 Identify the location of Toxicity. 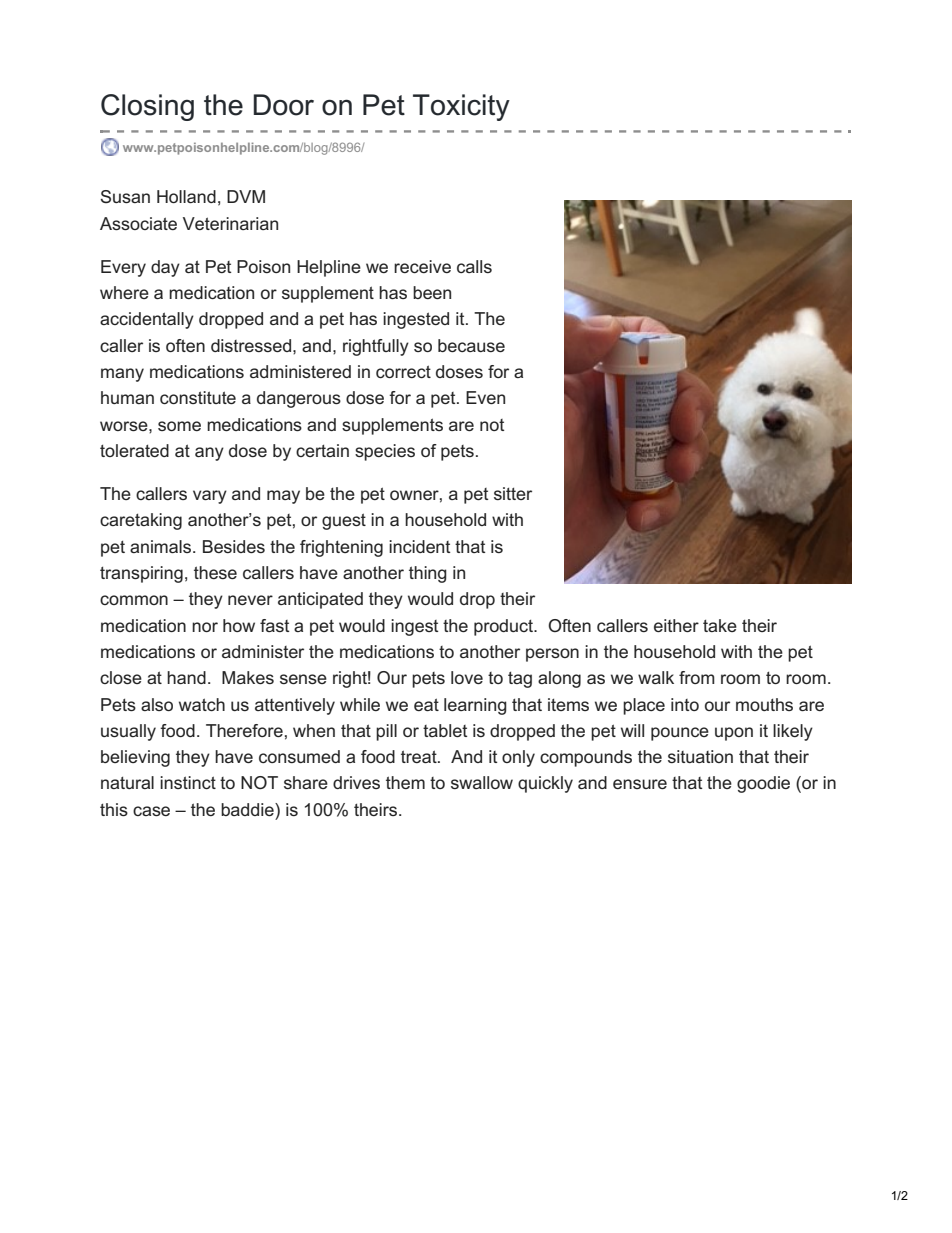
(461, 107).
